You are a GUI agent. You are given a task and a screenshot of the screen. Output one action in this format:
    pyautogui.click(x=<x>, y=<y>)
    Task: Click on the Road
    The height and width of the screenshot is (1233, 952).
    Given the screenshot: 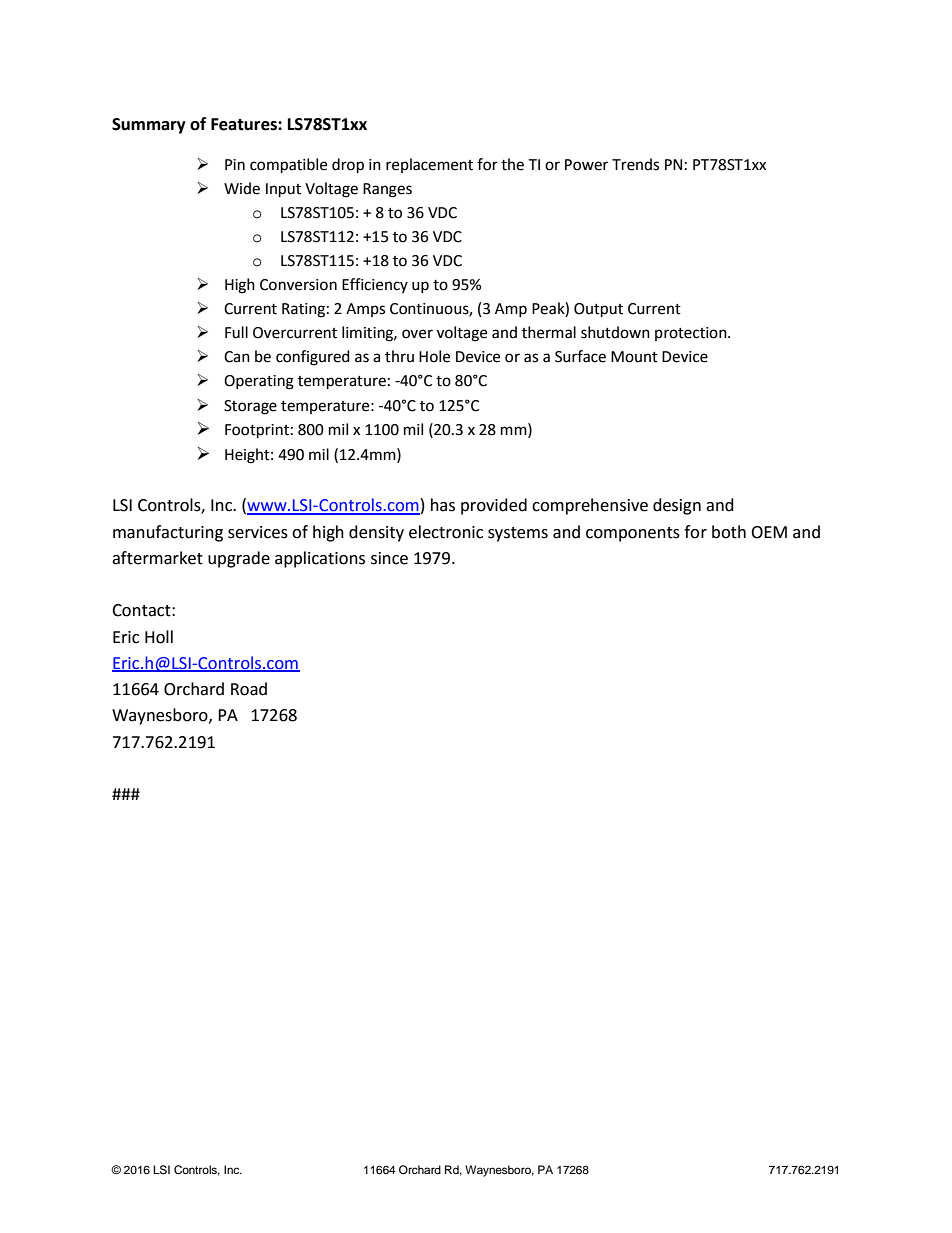 What is the action you would take?
    pyautogui.click(x=249, y=689)
